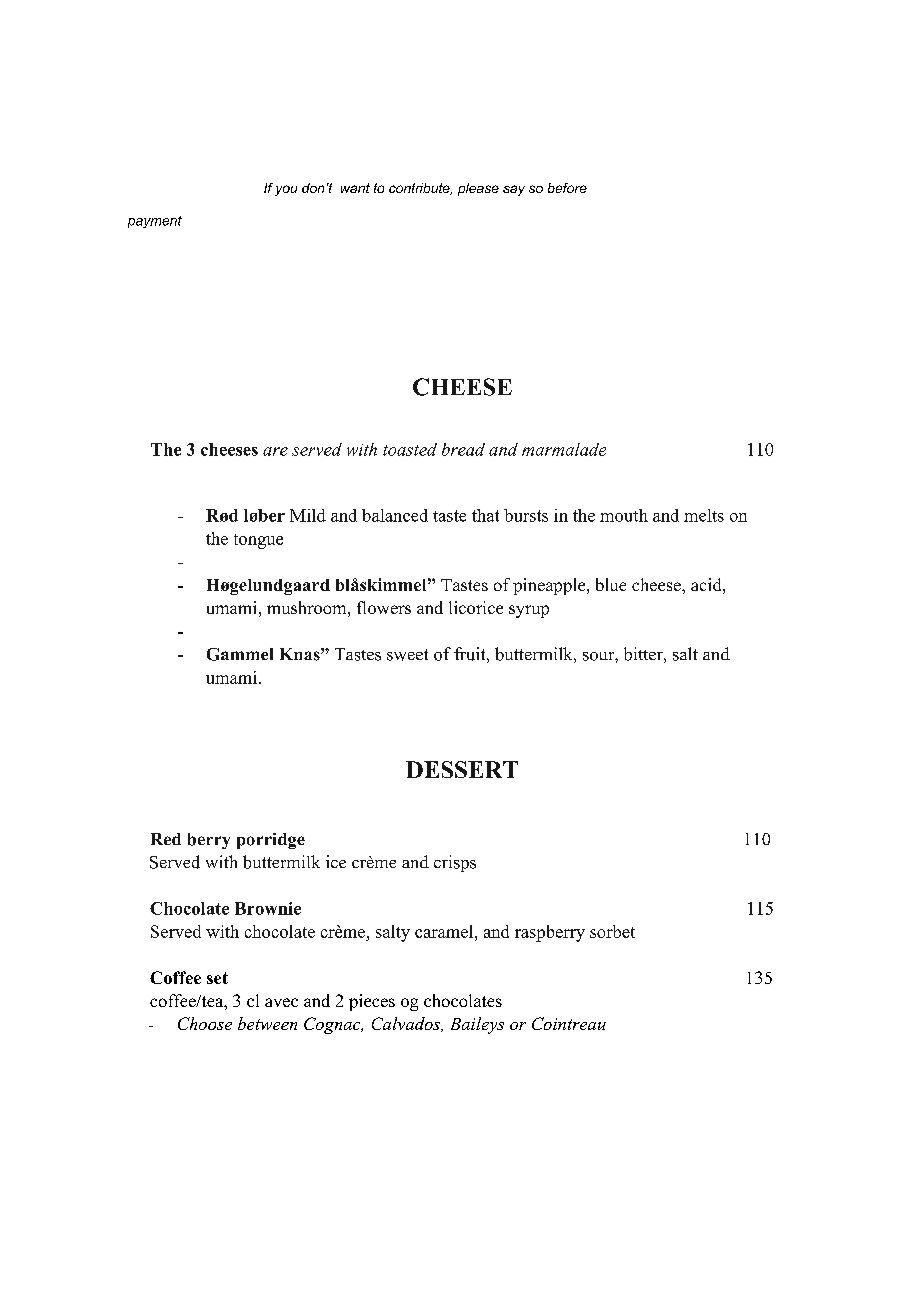 The height and width of the image is (1308, 924). What do you see at coordinates (258, 541) in the image?
I see `tongue` at bounding box center [258, 541].
